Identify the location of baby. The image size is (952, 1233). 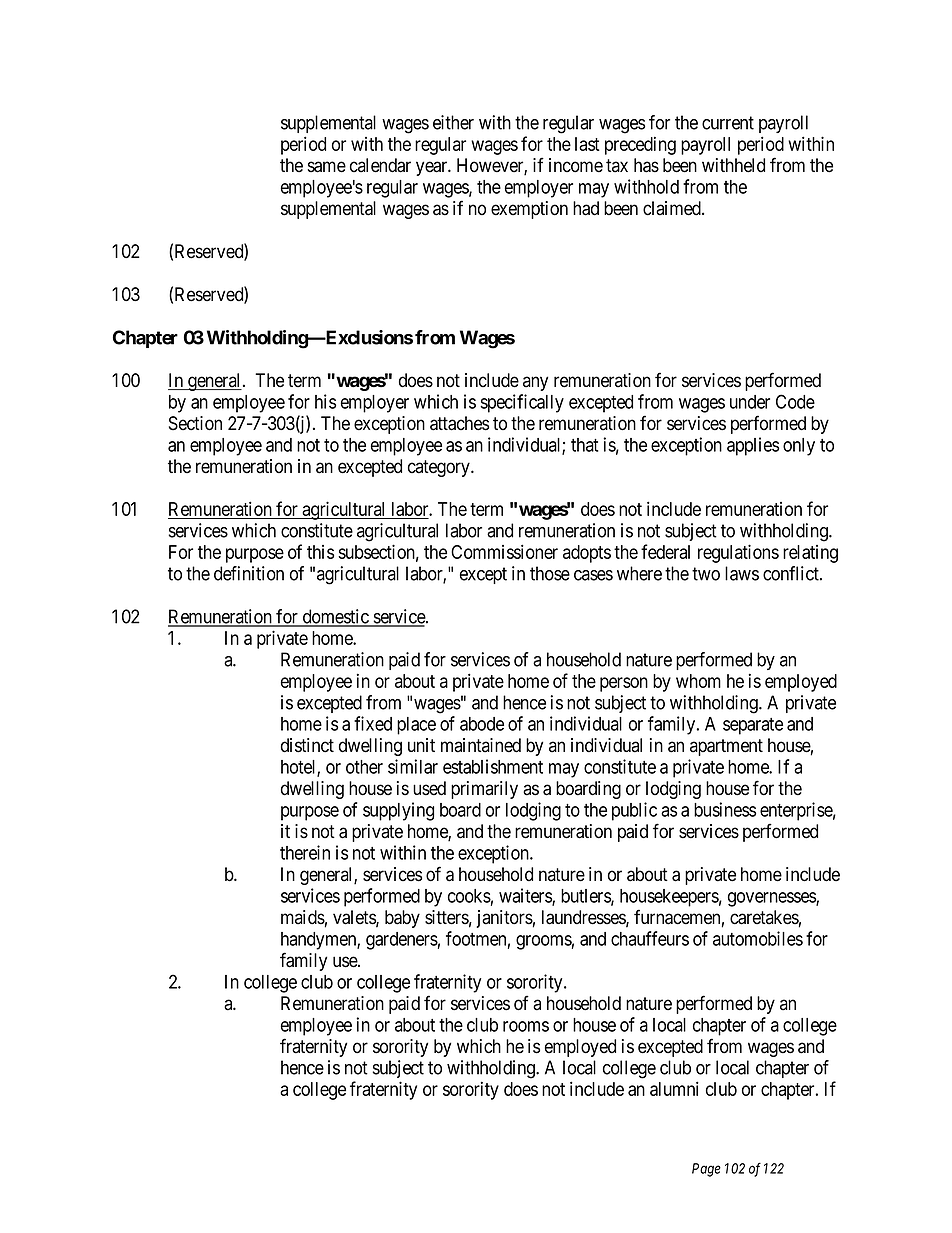
(402, 919).
